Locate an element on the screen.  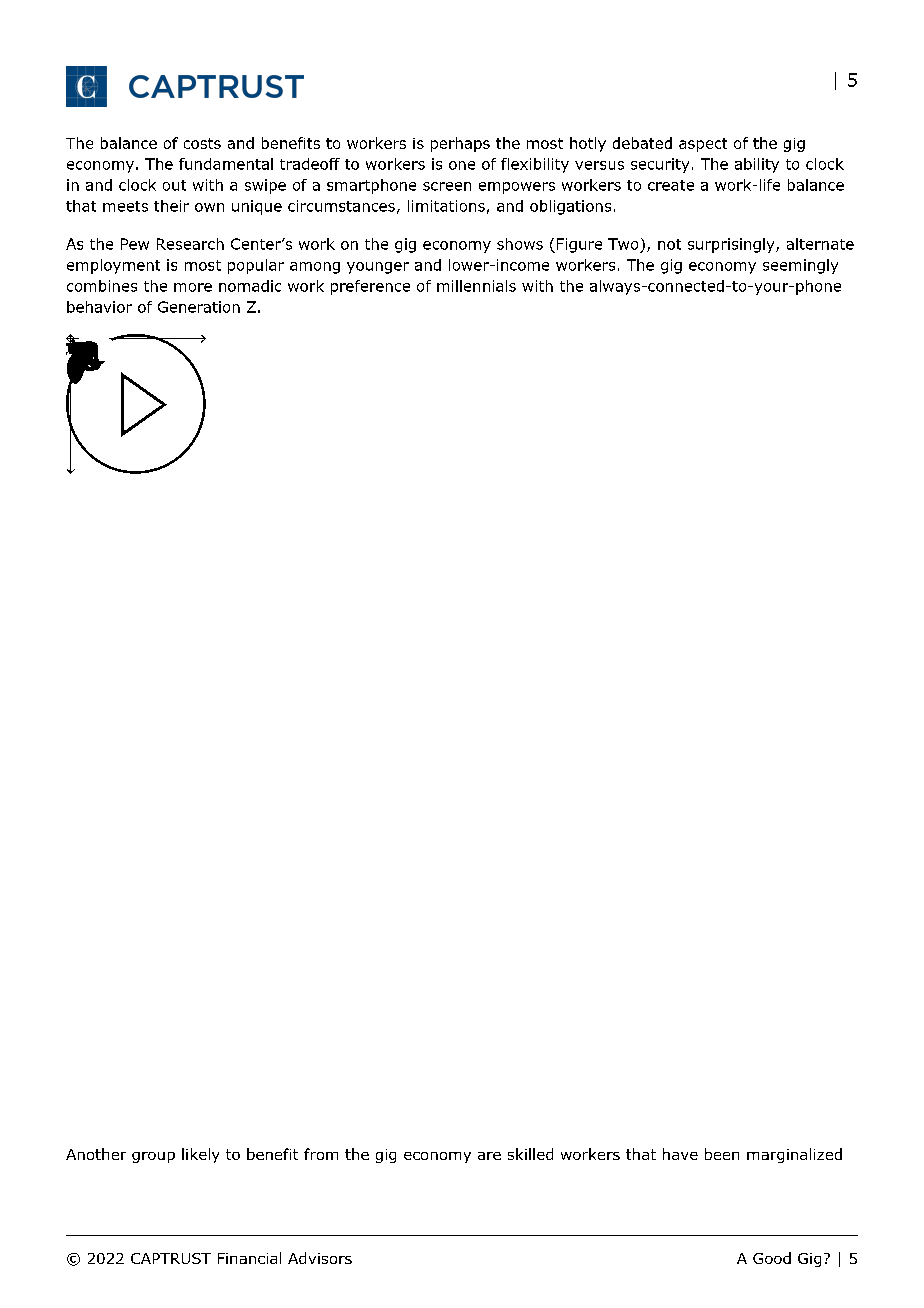
out is located at coordinates (174, 185).
